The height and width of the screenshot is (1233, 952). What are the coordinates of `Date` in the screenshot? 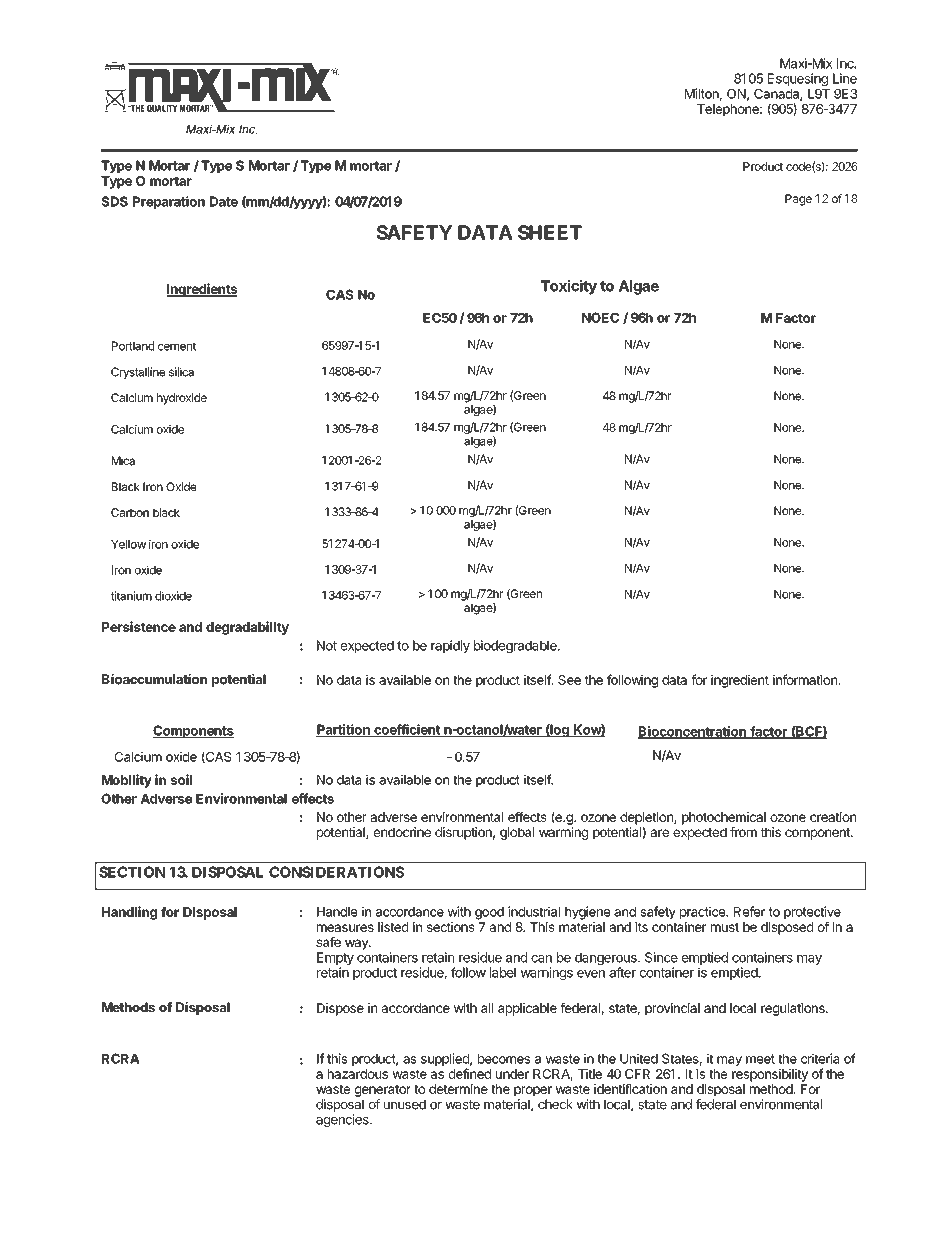 It's located at (224, 201).
